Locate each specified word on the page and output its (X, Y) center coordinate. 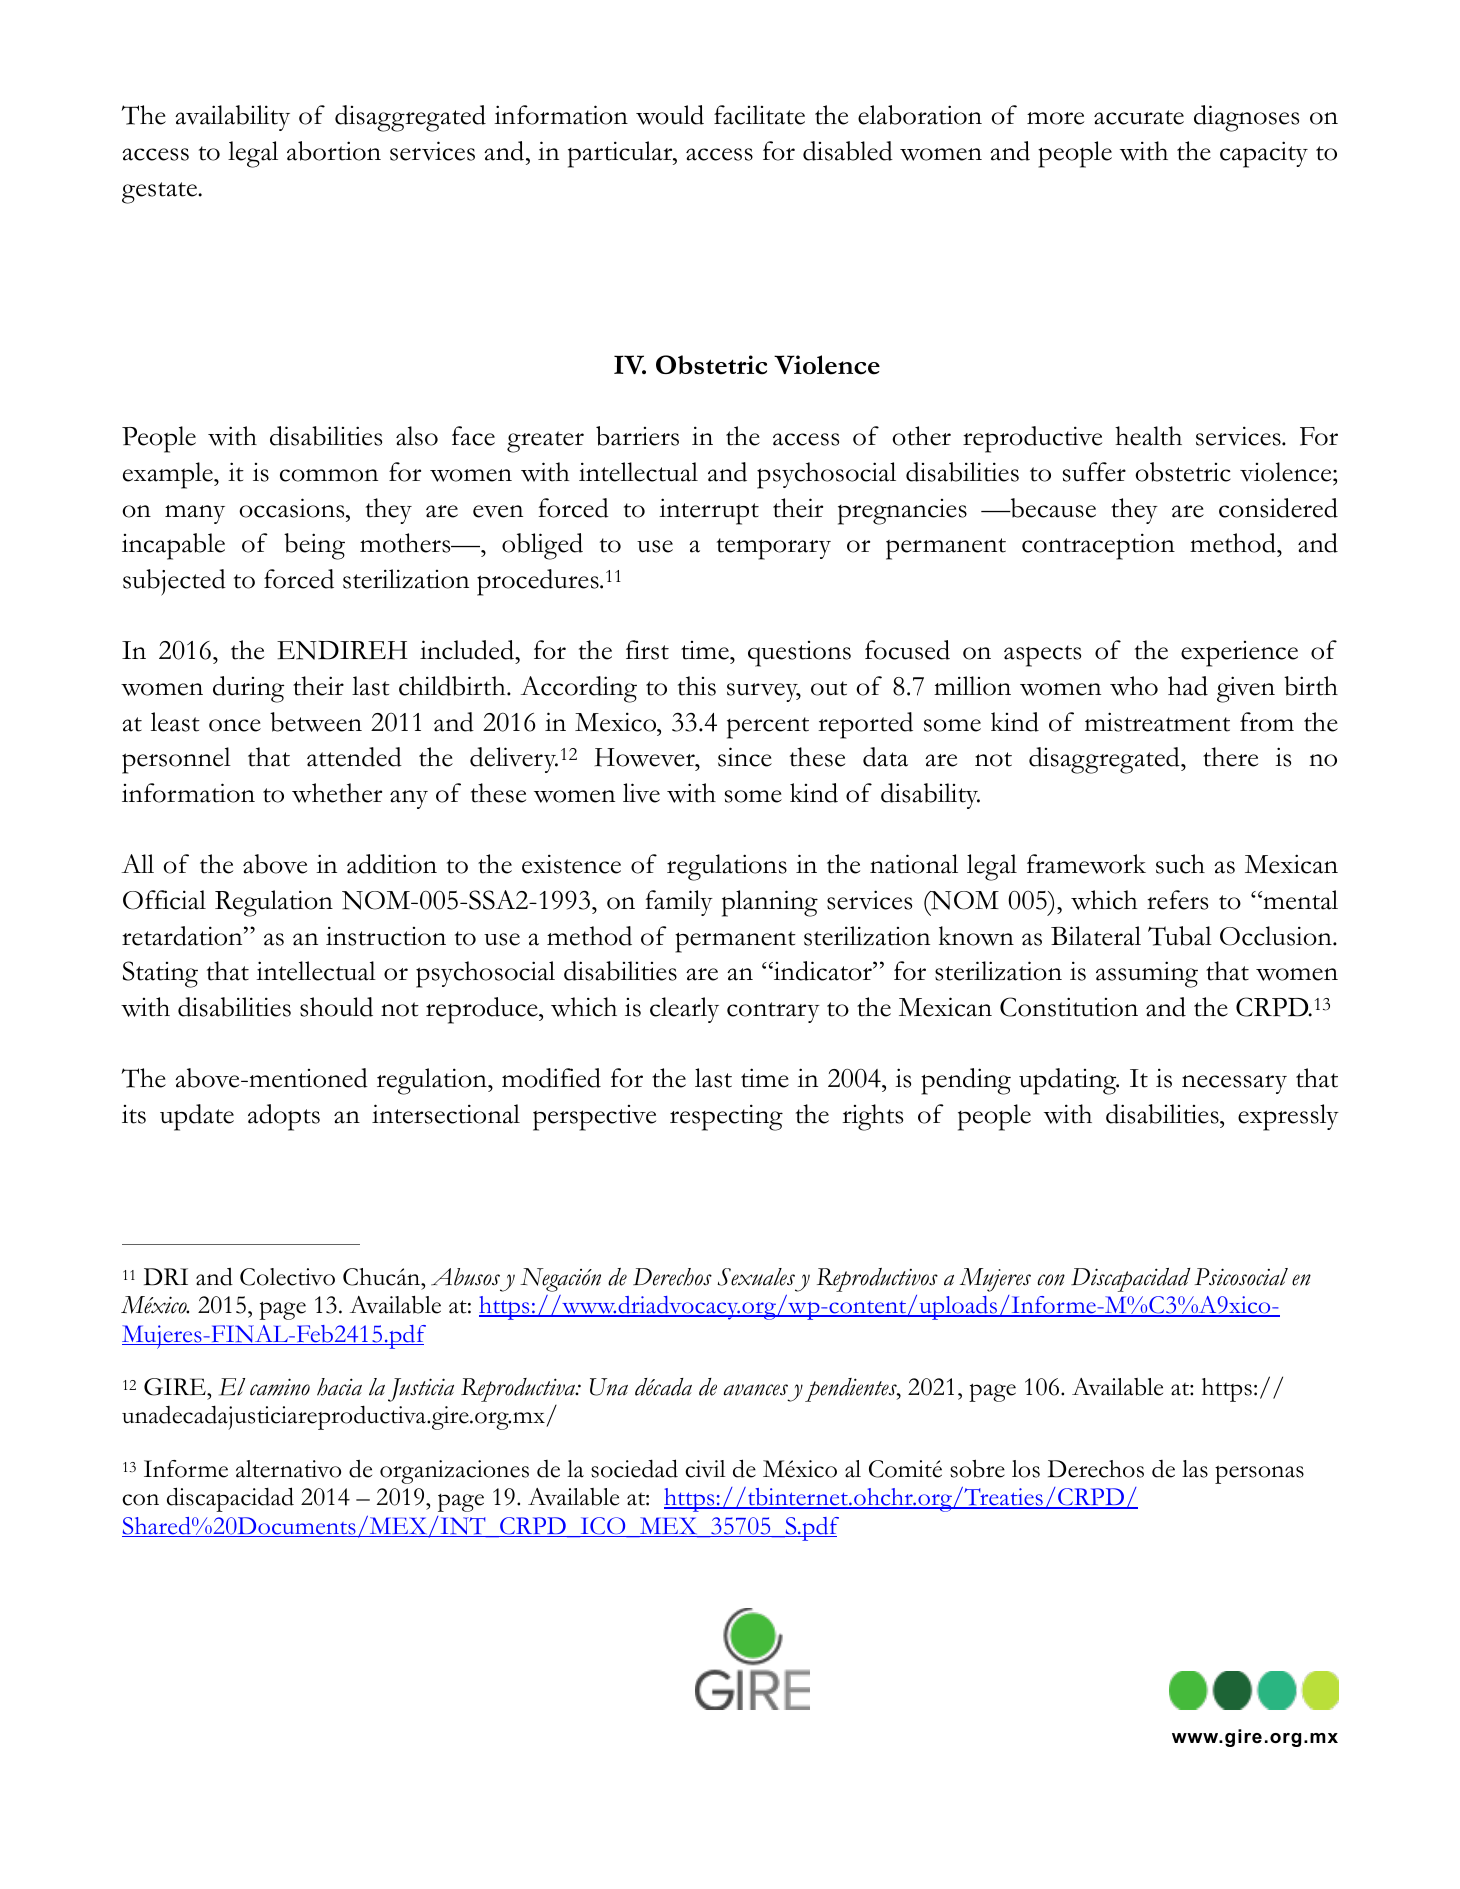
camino (280, 1387)
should (336, 1007)
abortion (334, 151)
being (314, 546)
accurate (1139, 117)
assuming (1147, 974)
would (670, 115)
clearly (684, 1010)
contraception (1098, 546)
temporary (774, 549)
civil (705, 1469)
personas (1259, 1474)
